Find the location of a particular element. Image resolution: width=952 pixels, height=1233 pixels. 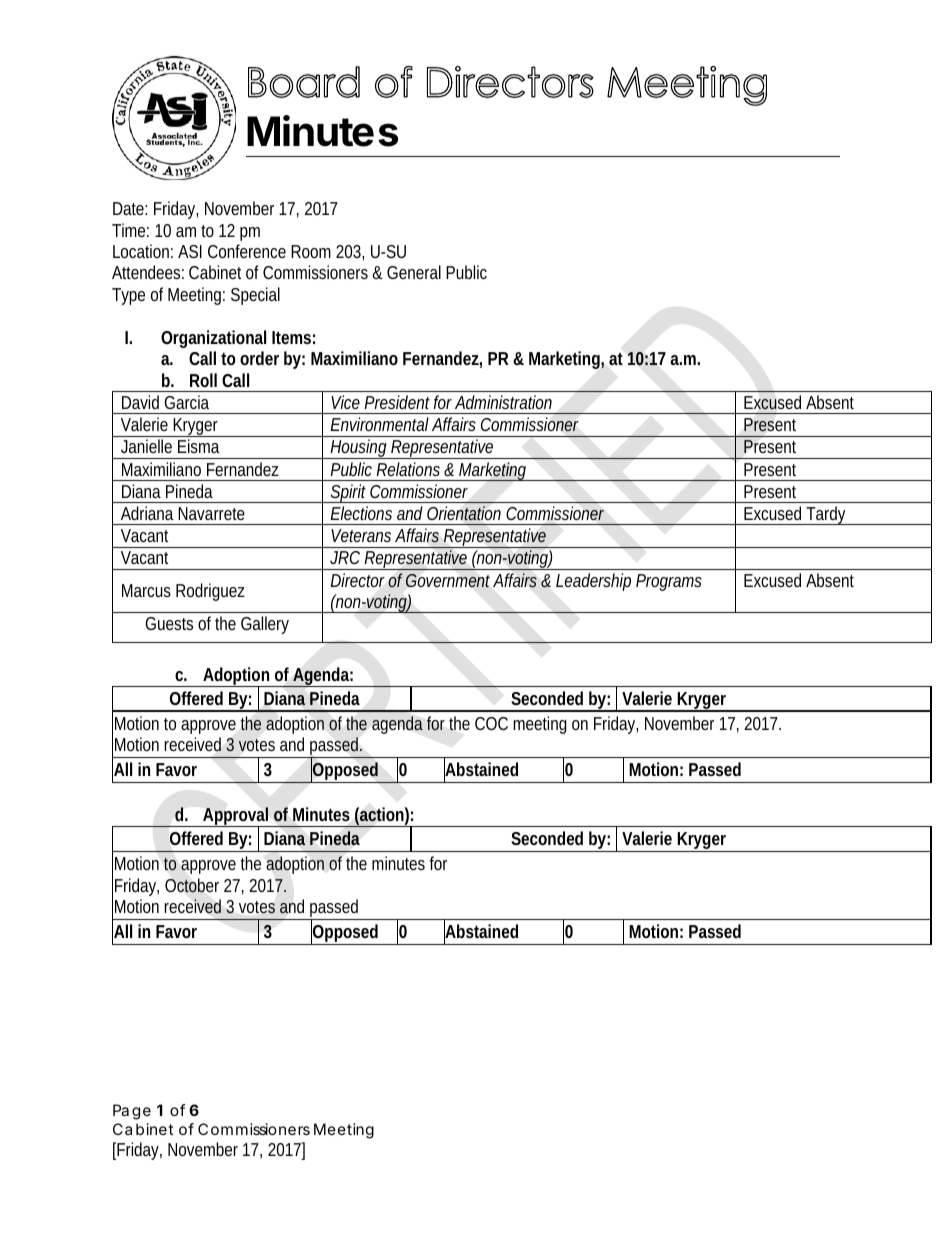

Approval is located at coordinates (235, 818).
